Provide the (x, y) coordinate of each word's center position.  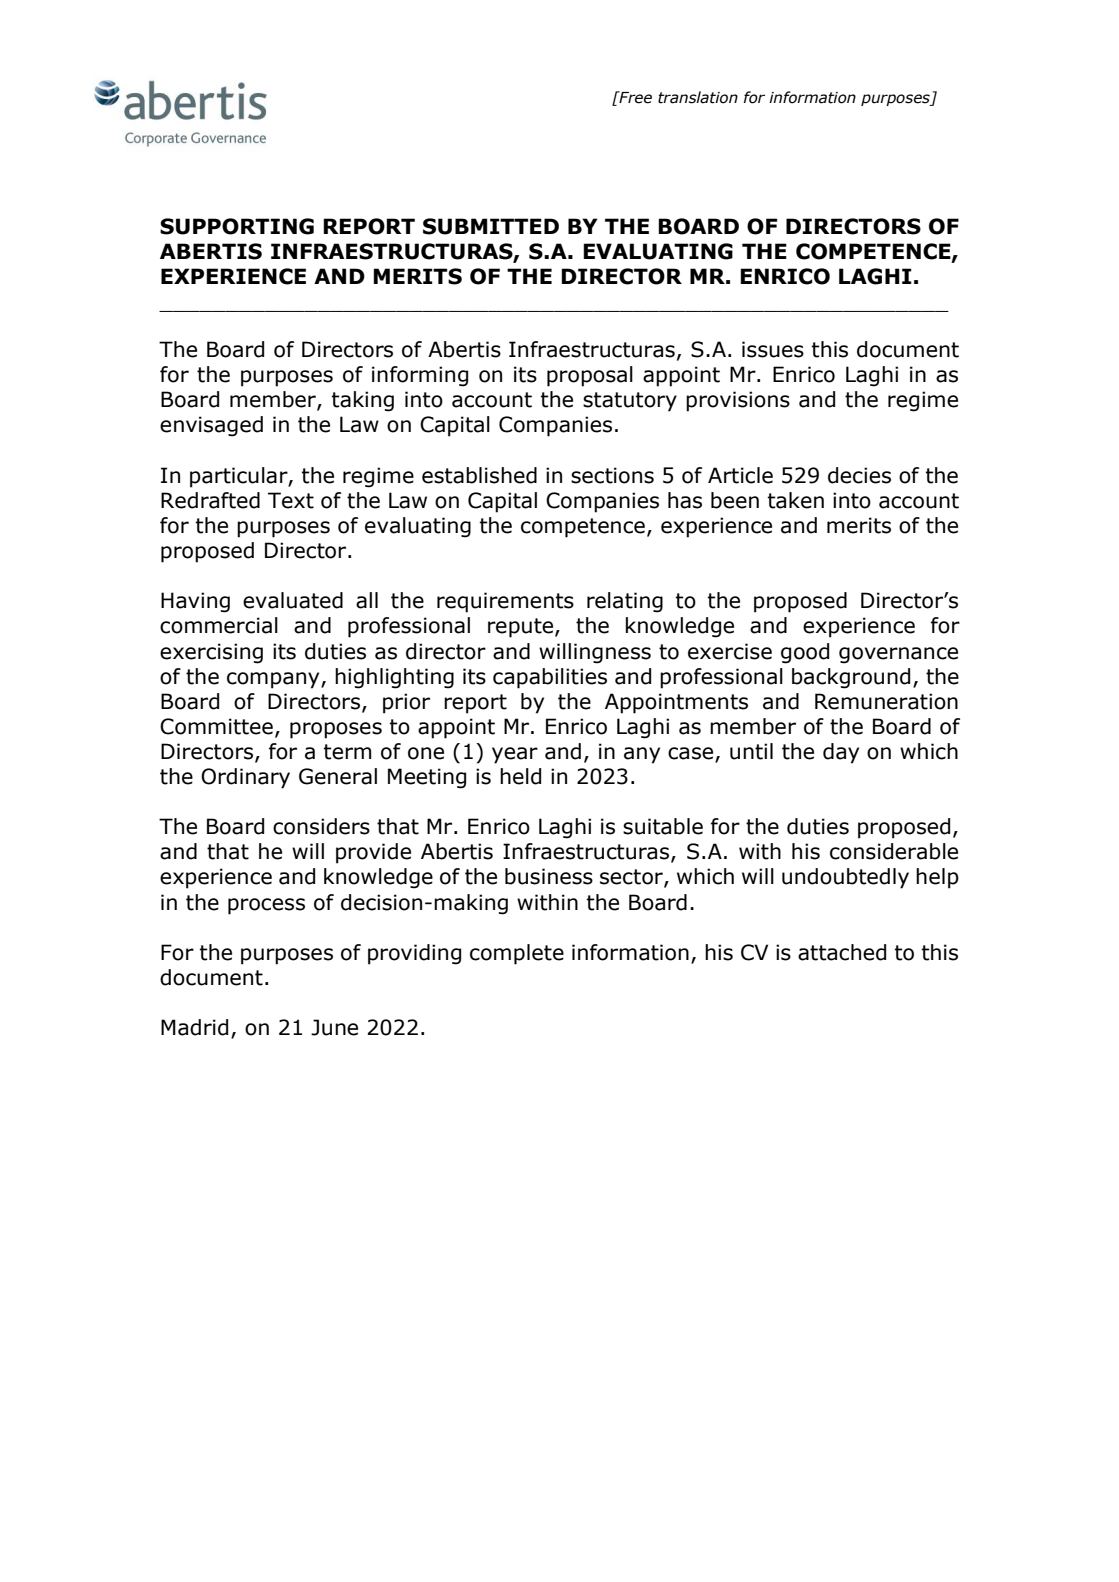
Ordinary (245, 778)
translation (698, 97)
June (334, 1027)
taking (363, 401)
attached (842, 952)
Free (634, 97)
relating (625, 602)
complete (517, 954)
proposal (590, 376)
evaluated (293, 600)
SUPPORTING (237, 226)
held (520, 776)
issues (773, 349)
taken (796, 500)
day (841, 753)
